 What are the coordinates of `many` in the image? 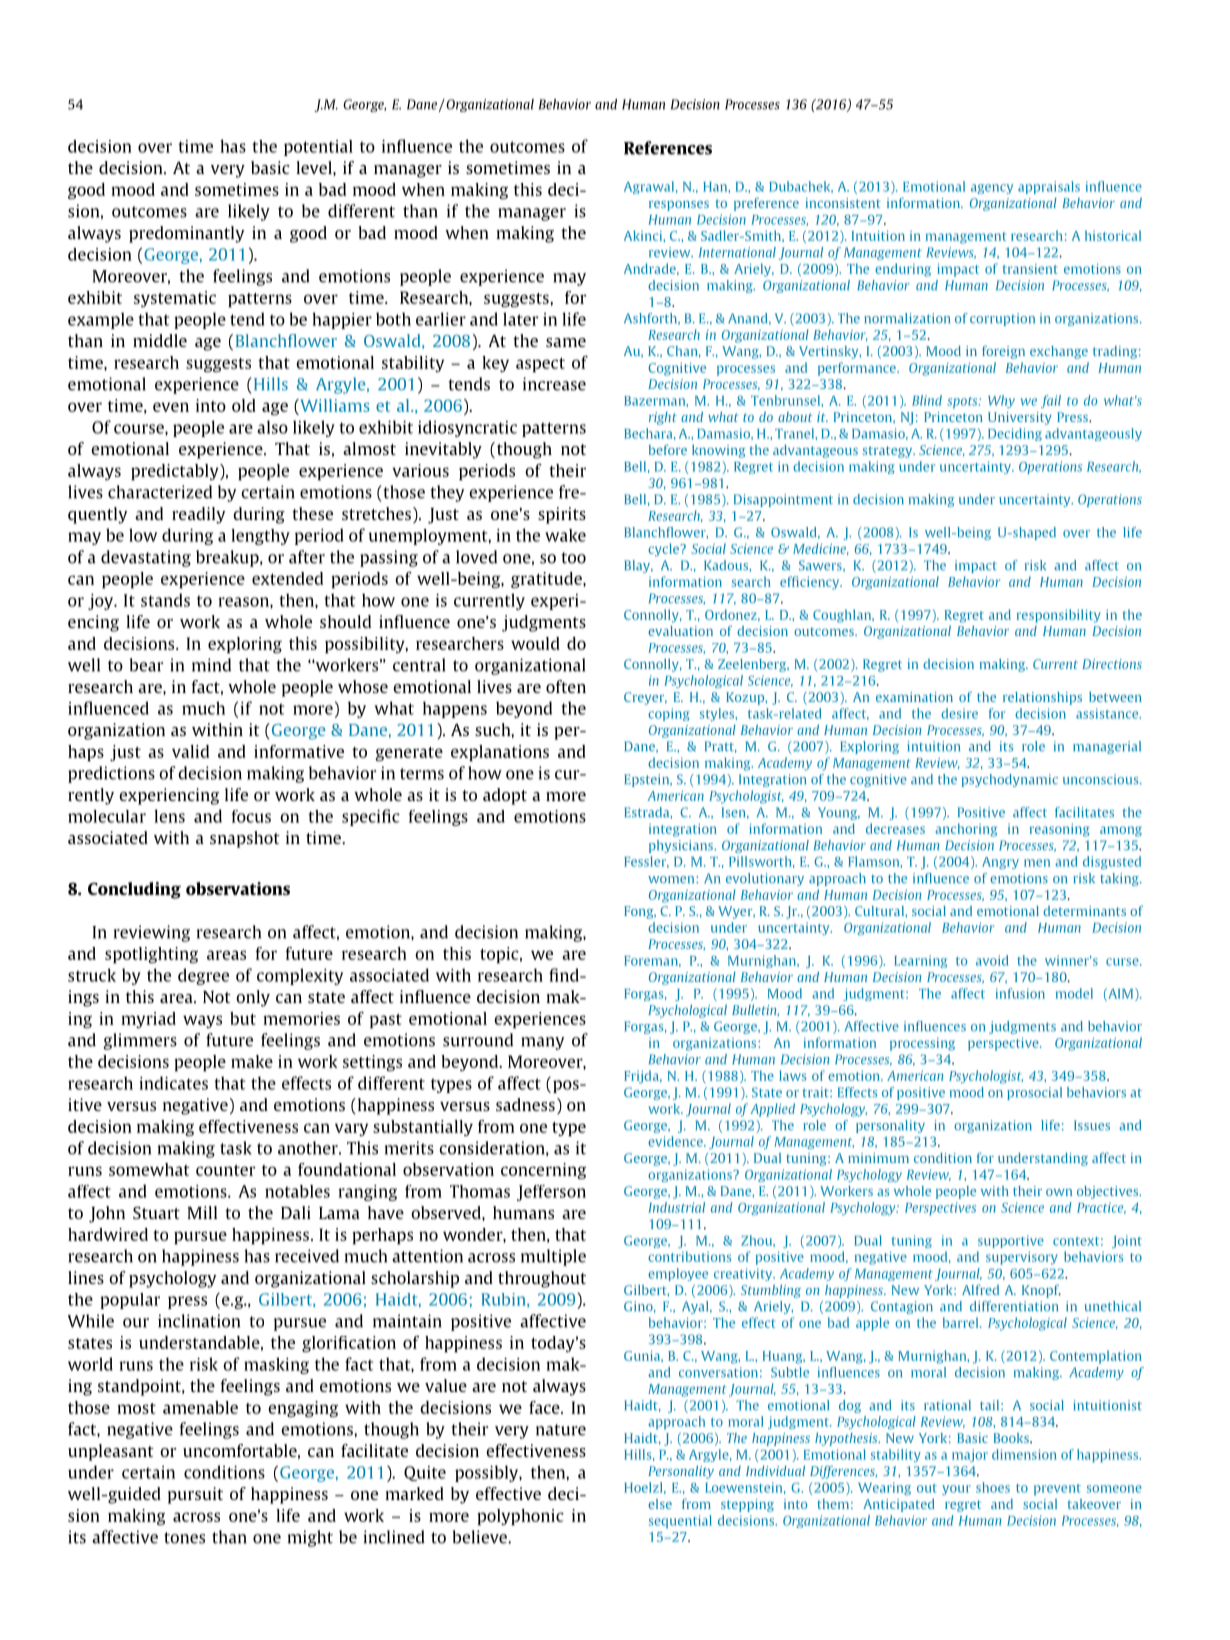 It's located at (542, 1043).
